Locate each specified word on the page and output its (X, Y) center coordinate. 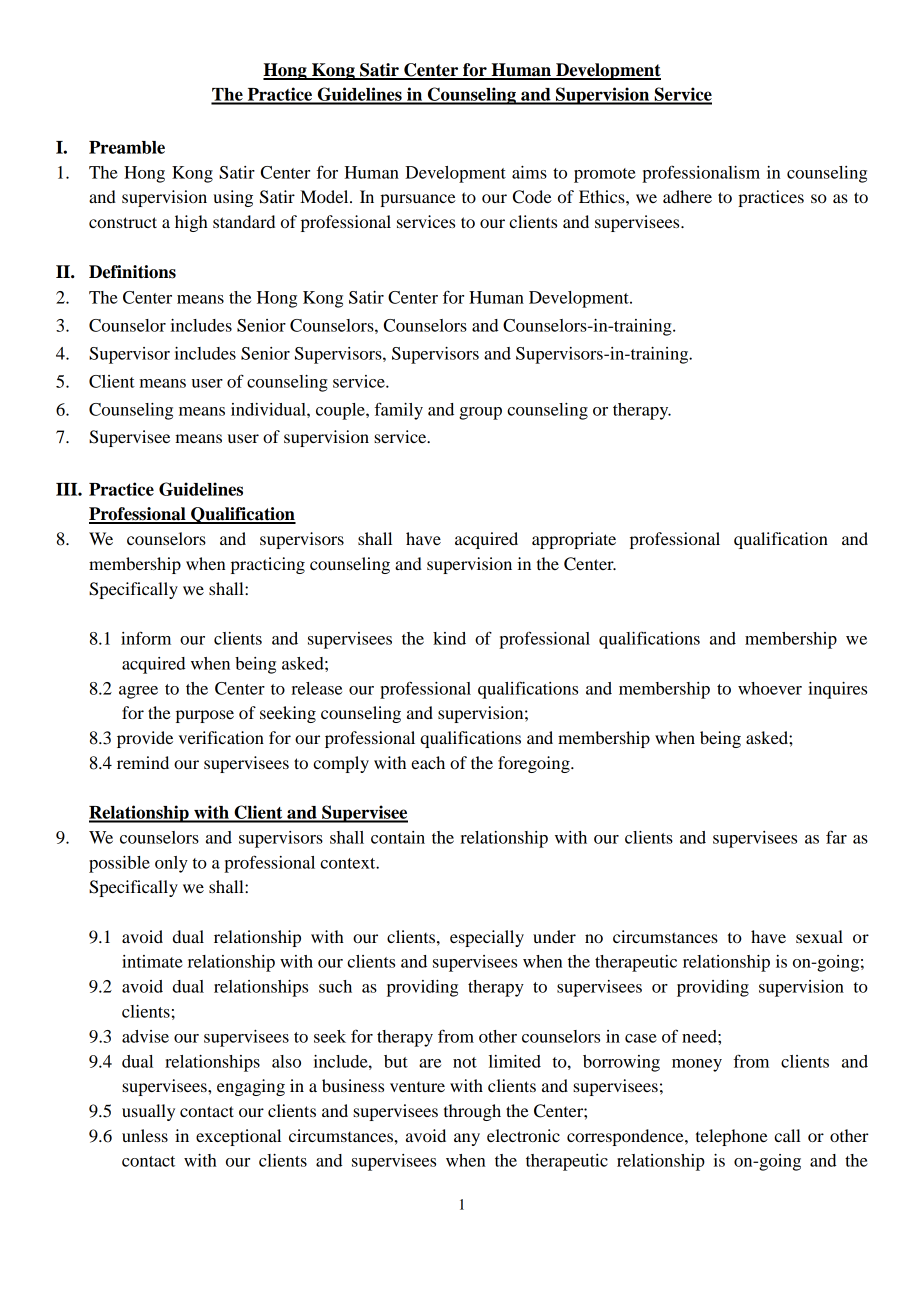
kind (449, 638)
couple (341, 411)
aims (529, 172)
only (171, 864)
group (480, 413)
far (836, 837)
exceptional (238, 1137)
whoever (770, 688)
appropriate (574, 540)
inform (146, 638)
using (233, 198)
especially (487, 938)
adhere (687, 196)
